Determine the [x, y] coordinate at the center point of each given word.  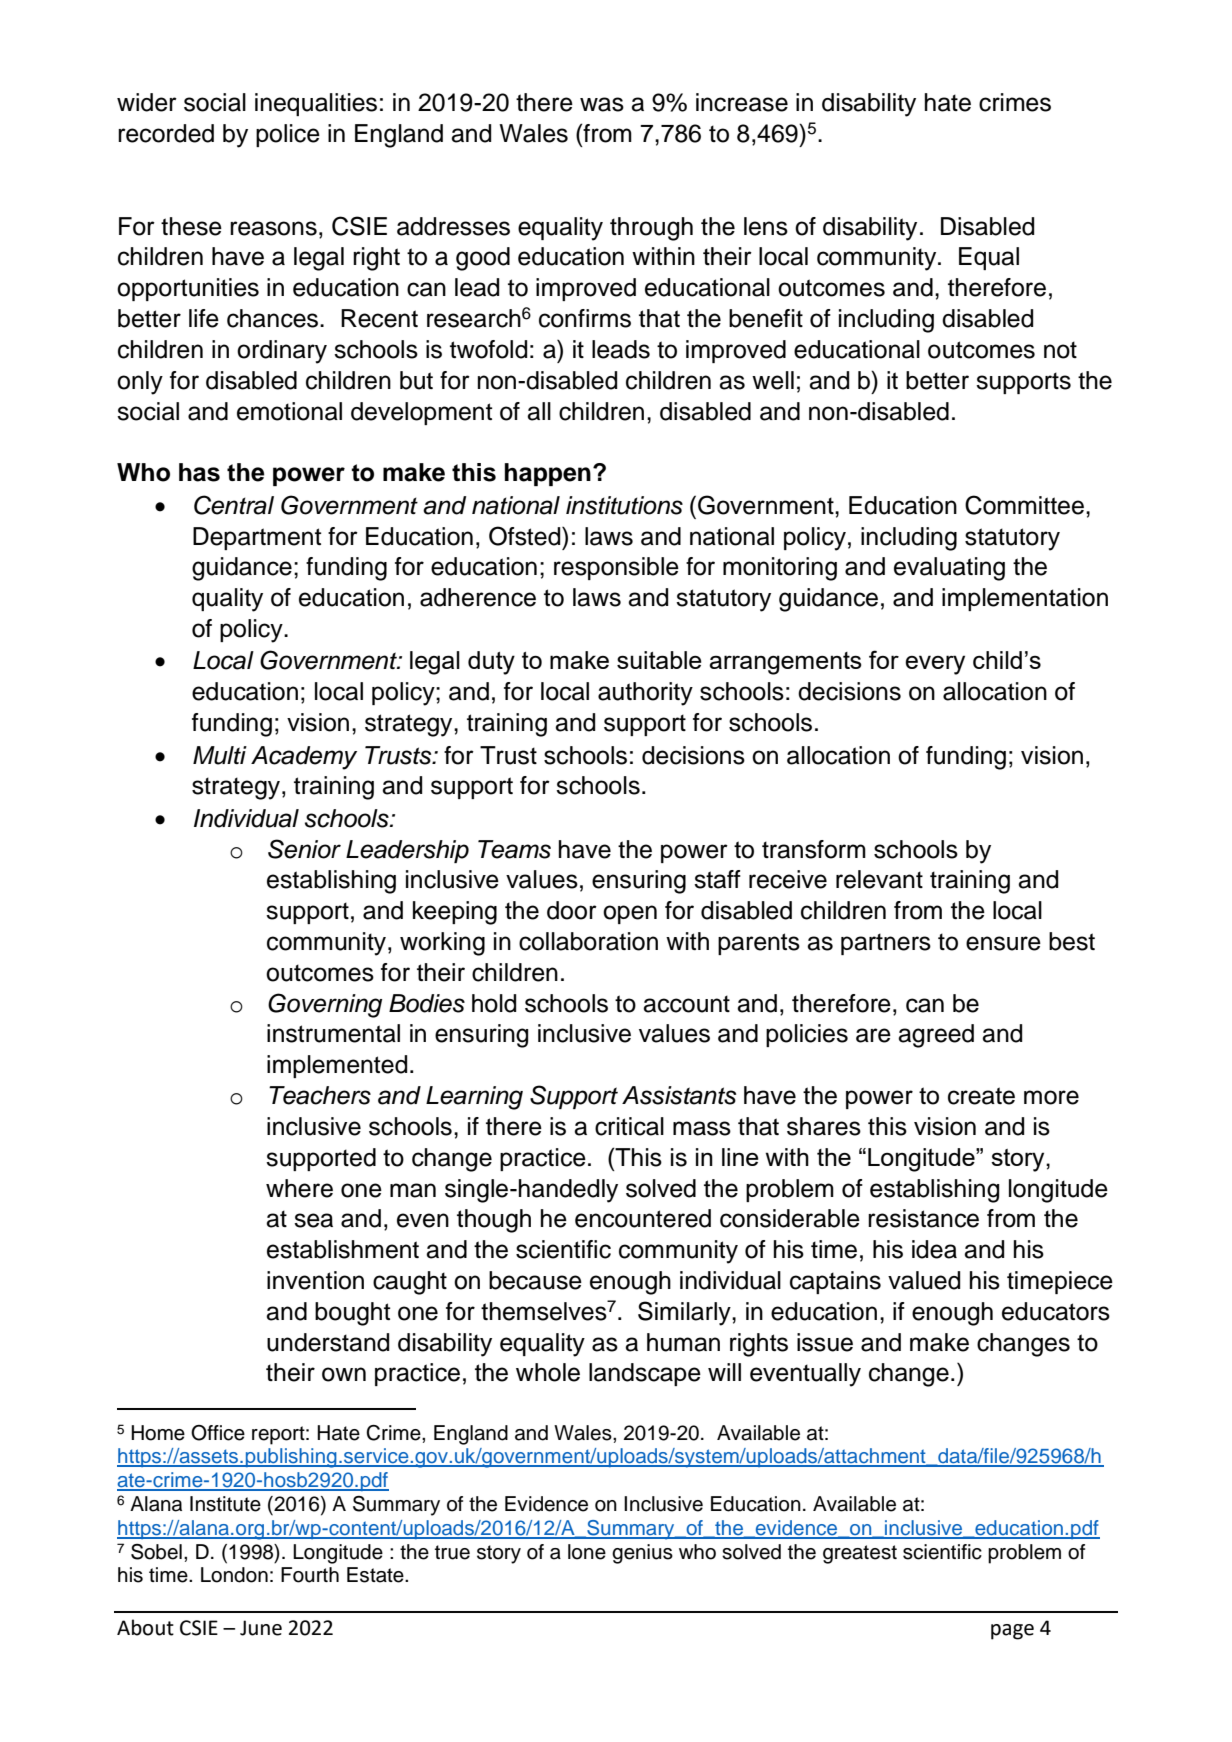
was [602, 104]
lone [587, 1552]
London [234, 1575]
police [288, 135]
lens [766, 226]
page [1012, 1632]
